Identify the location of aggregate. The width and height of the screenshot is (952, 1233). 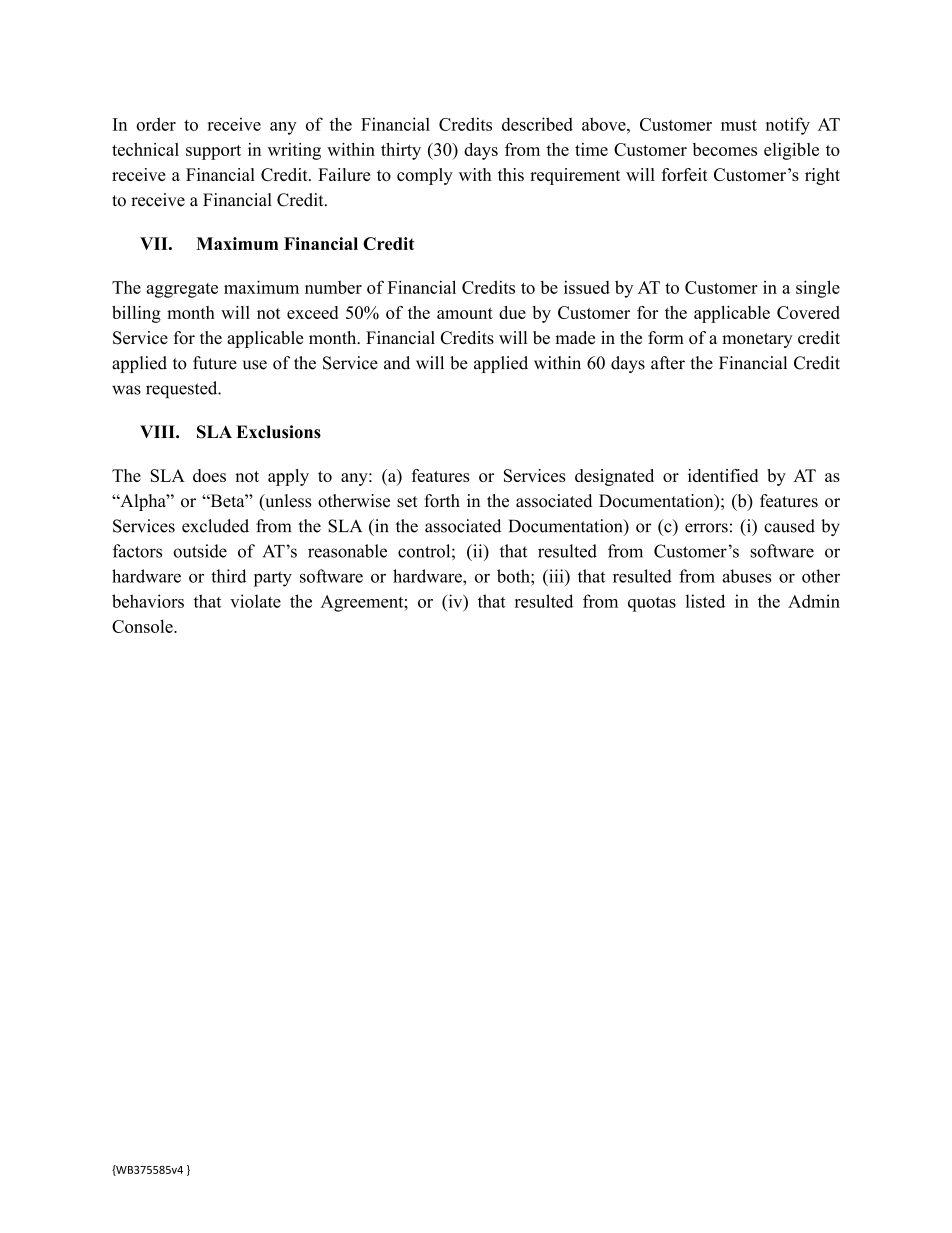
(182, 290).
